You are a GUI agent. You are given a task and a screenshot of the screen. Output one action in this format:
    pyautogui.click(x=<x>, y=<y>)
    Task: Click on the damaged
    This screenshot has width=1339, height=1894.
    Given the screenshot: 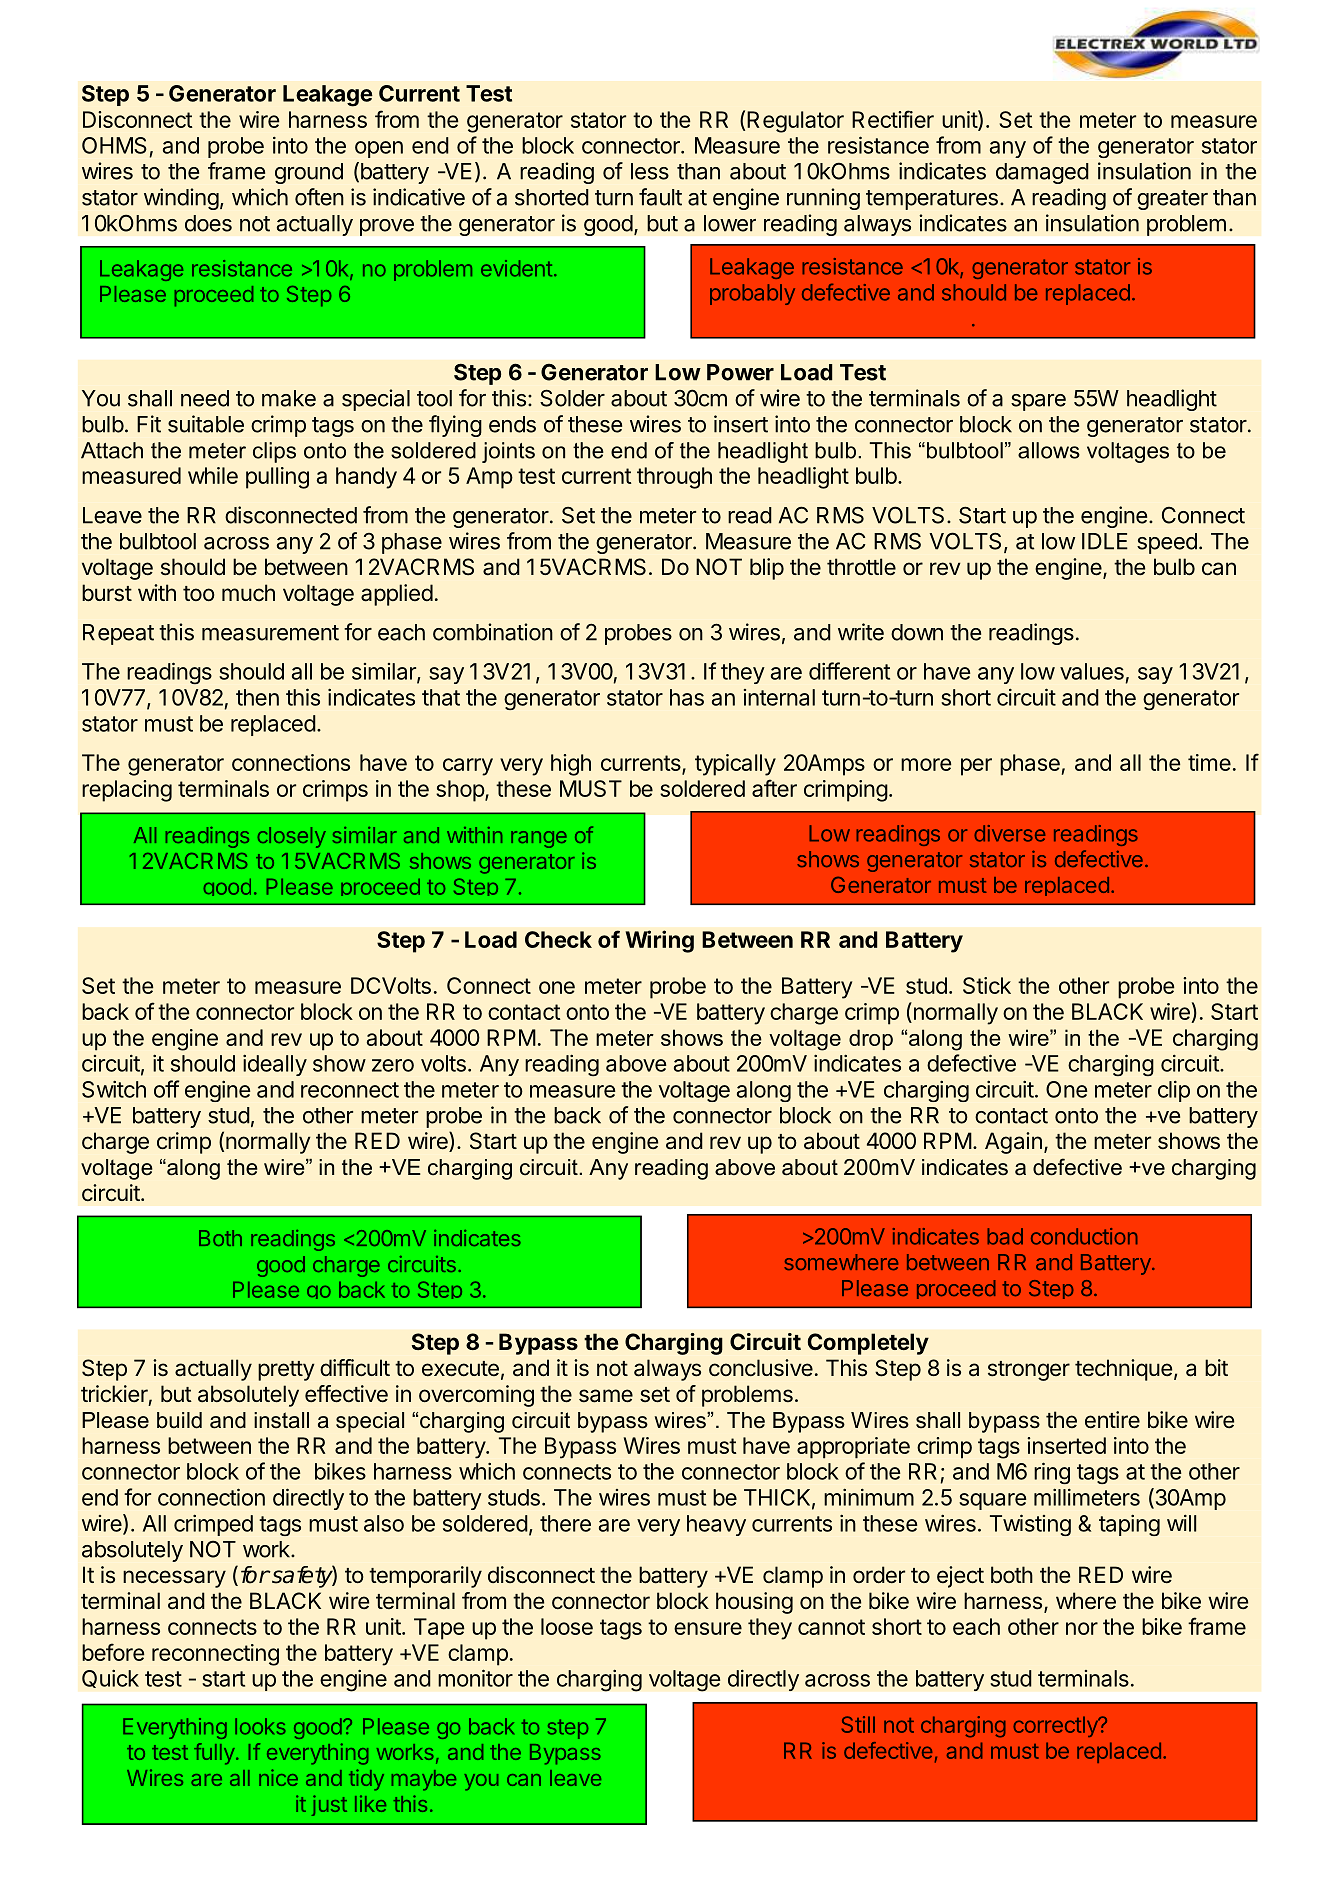 What is the action you would take?
    pyautogui.click(x=1042, y=173)
